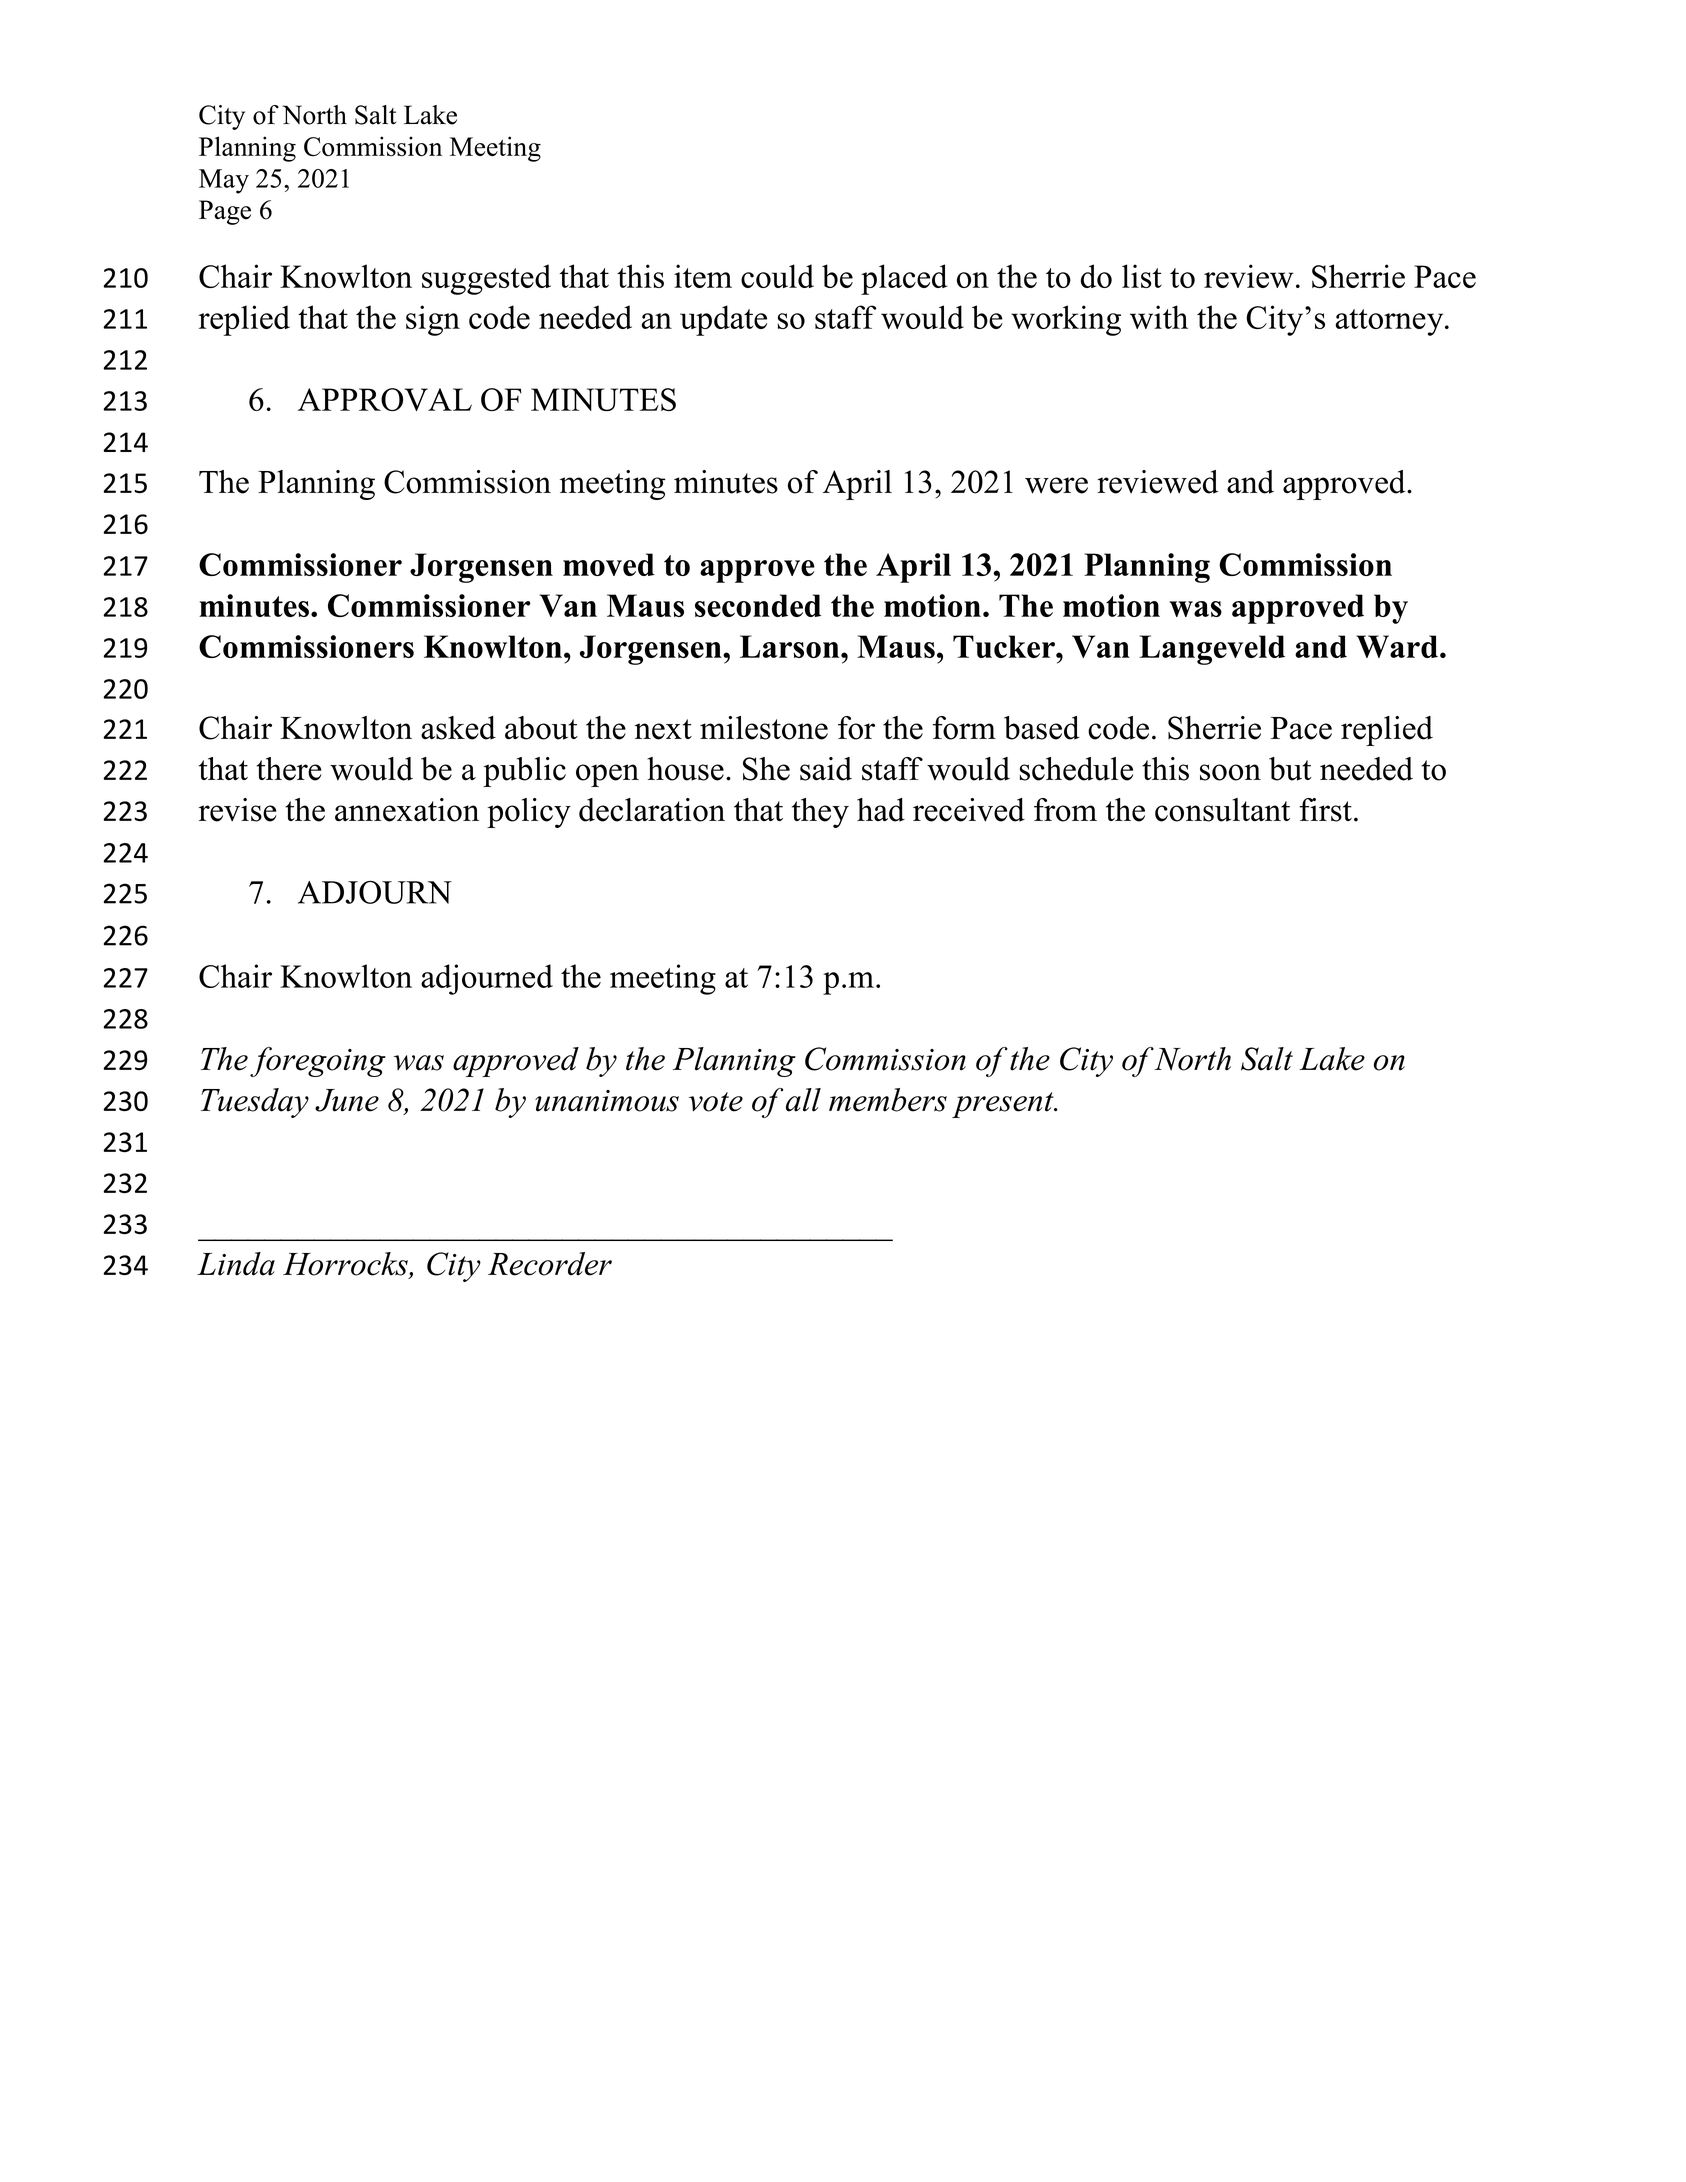 This page has width=1686, height=2182. Describe the element at coordinates (407, 810) in the page. I see `annexation` at that location.
